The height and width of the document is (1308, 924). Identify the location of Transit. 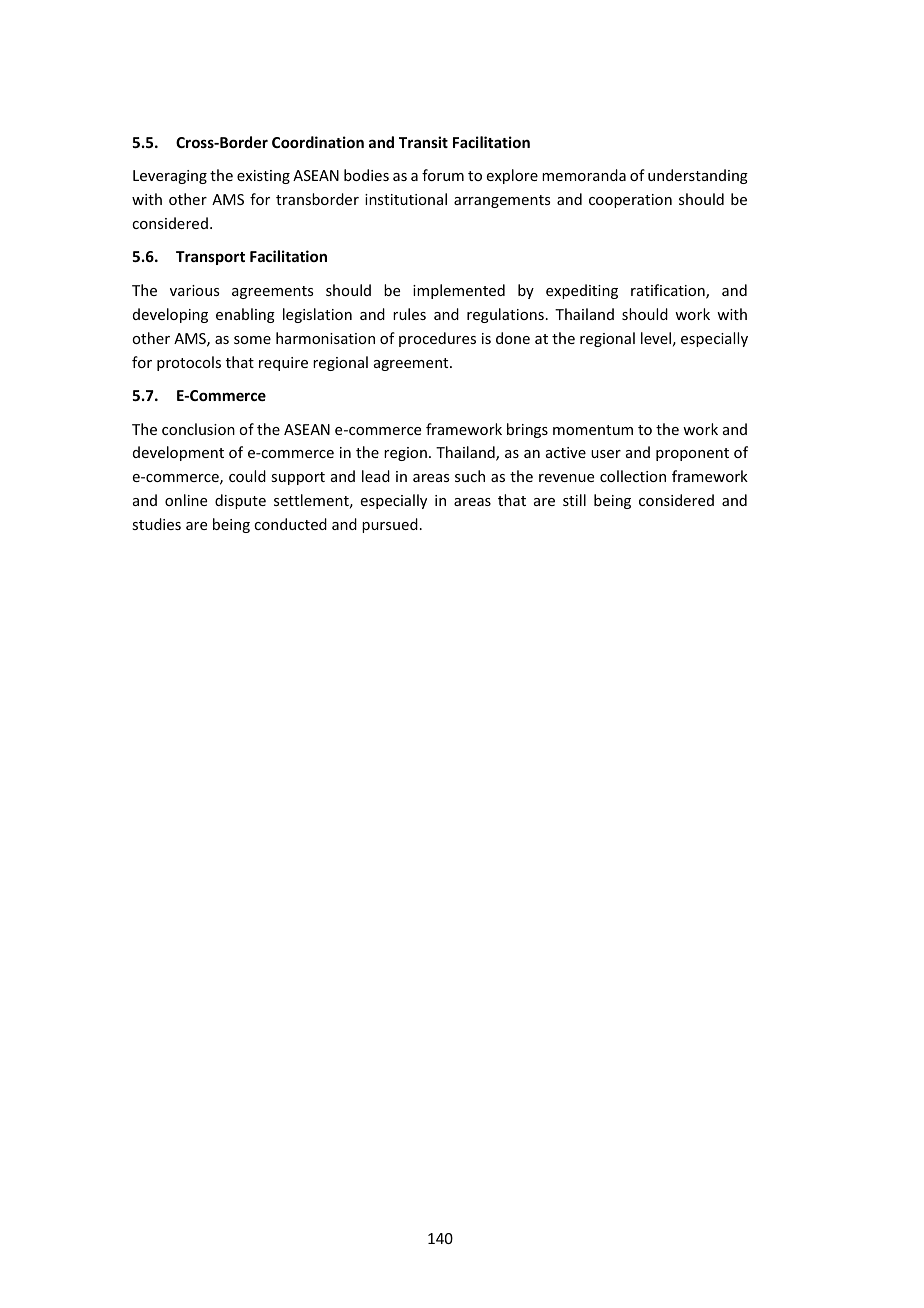
(423, 142).
